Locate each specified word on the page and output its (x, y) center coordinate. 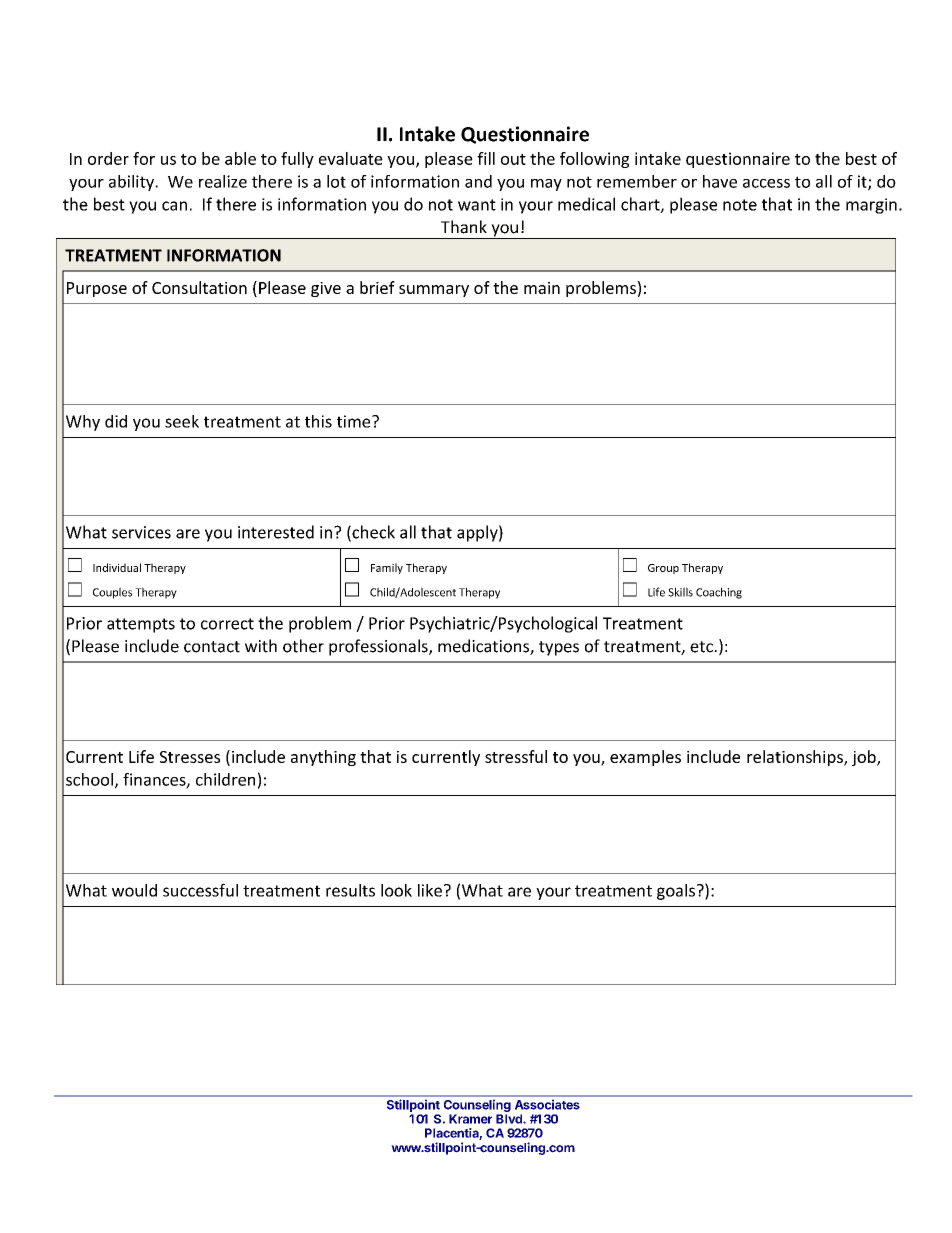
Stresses (190, 757)
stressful (516, 756)
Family (387, 568)
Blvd (510, 1119)
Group (663, 569)
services (141, 532)
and (478, 181)
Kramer (470, 1119)
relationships (796, 758)
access (766, 183)
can (174, 206)
